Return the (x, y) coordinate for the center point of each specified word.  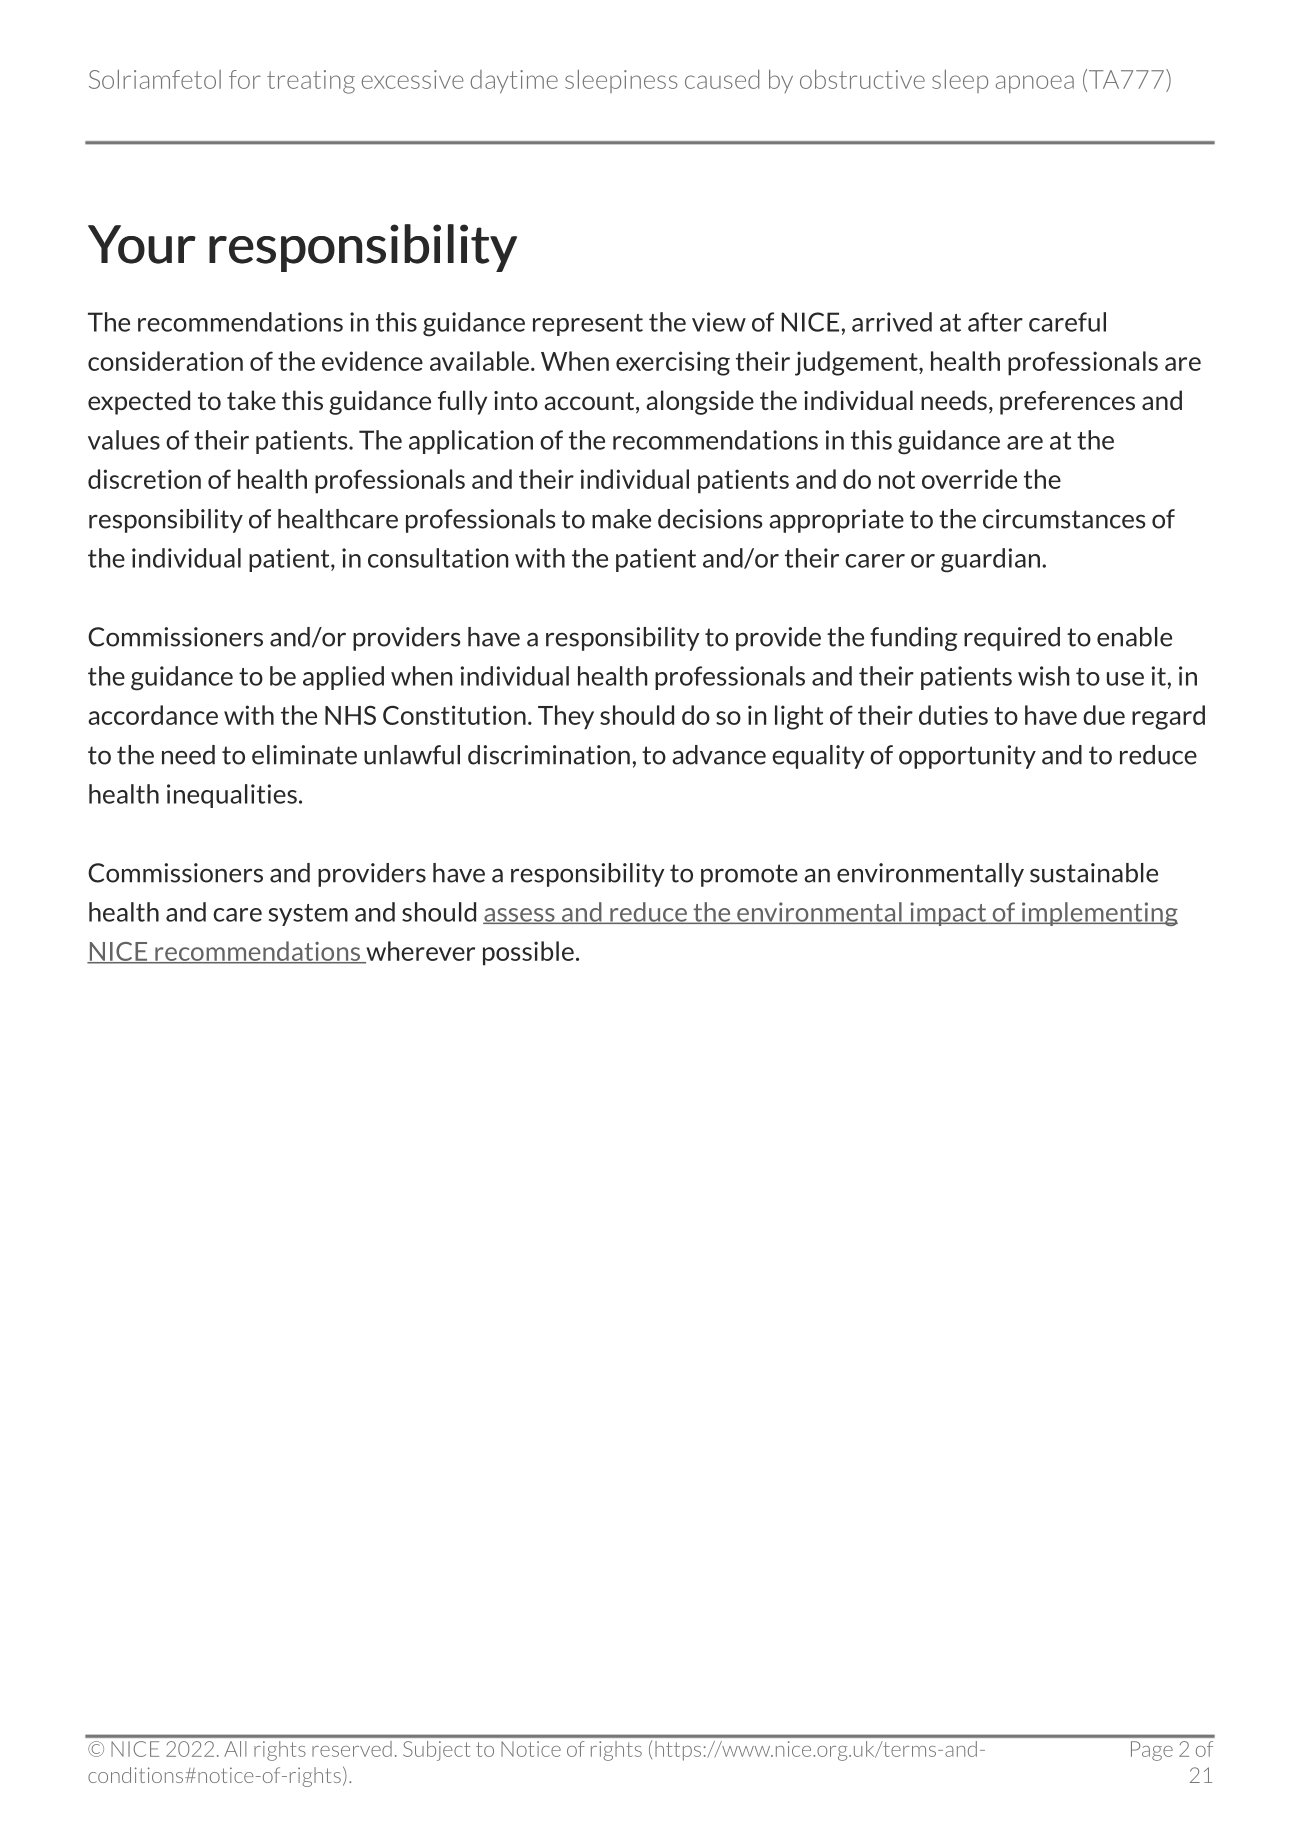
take (251, 400)
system (308, 915)
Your (142, 244)
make (621, 519)
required (1012, 639)
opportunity (967, 757)
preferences (1067, 403)
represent (588, 325)
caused (722, 79)
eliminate (304, 755)
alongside (700, 402)
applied (343, 678)
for (245, 79)
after (995, 322)
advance (719, 755)
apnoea (1035, 84)
